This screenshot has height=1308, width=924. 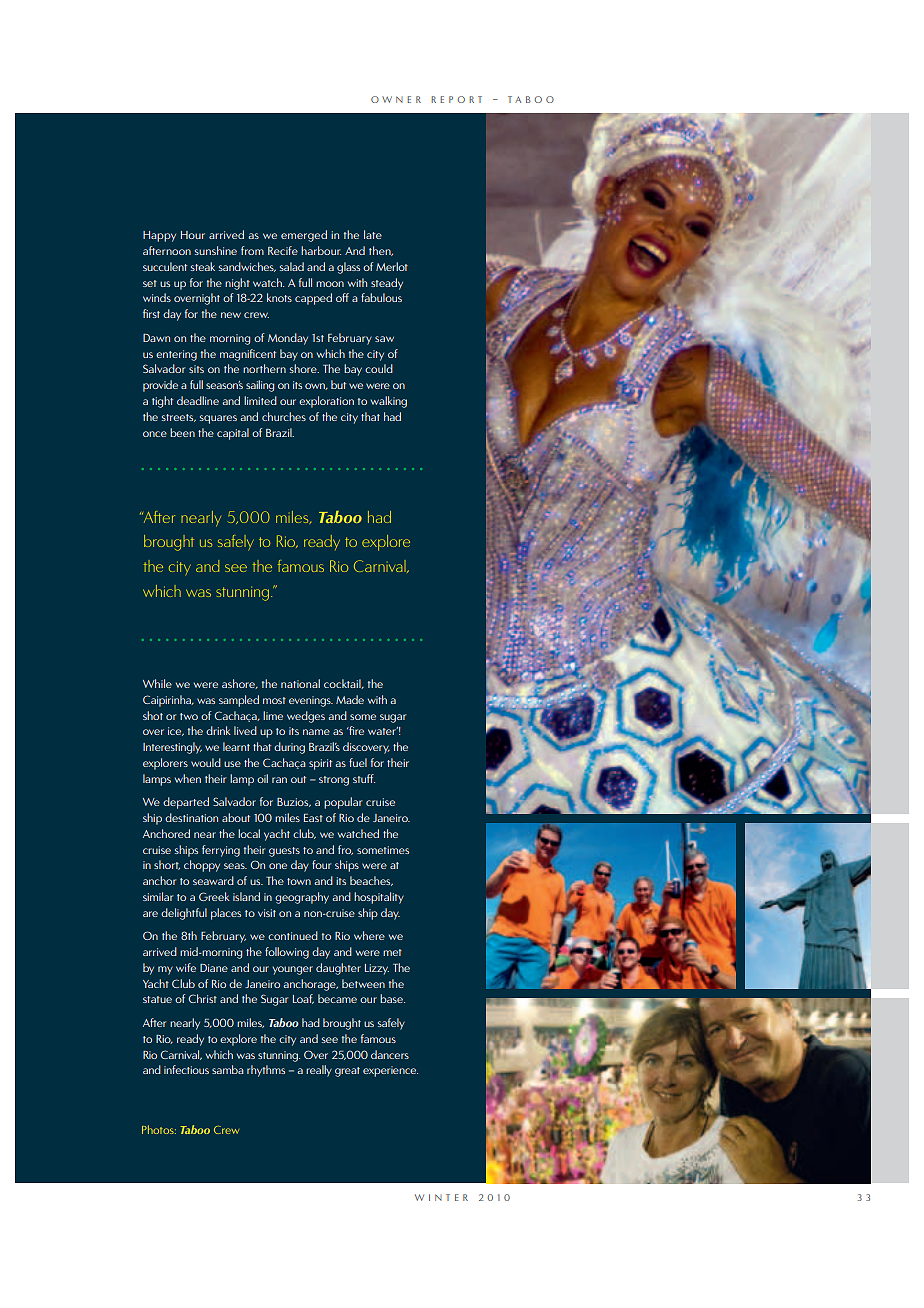 What do you see at coordinates (252, 250) in the screenshot?
I see `from` at bounding box center [252, 250].
